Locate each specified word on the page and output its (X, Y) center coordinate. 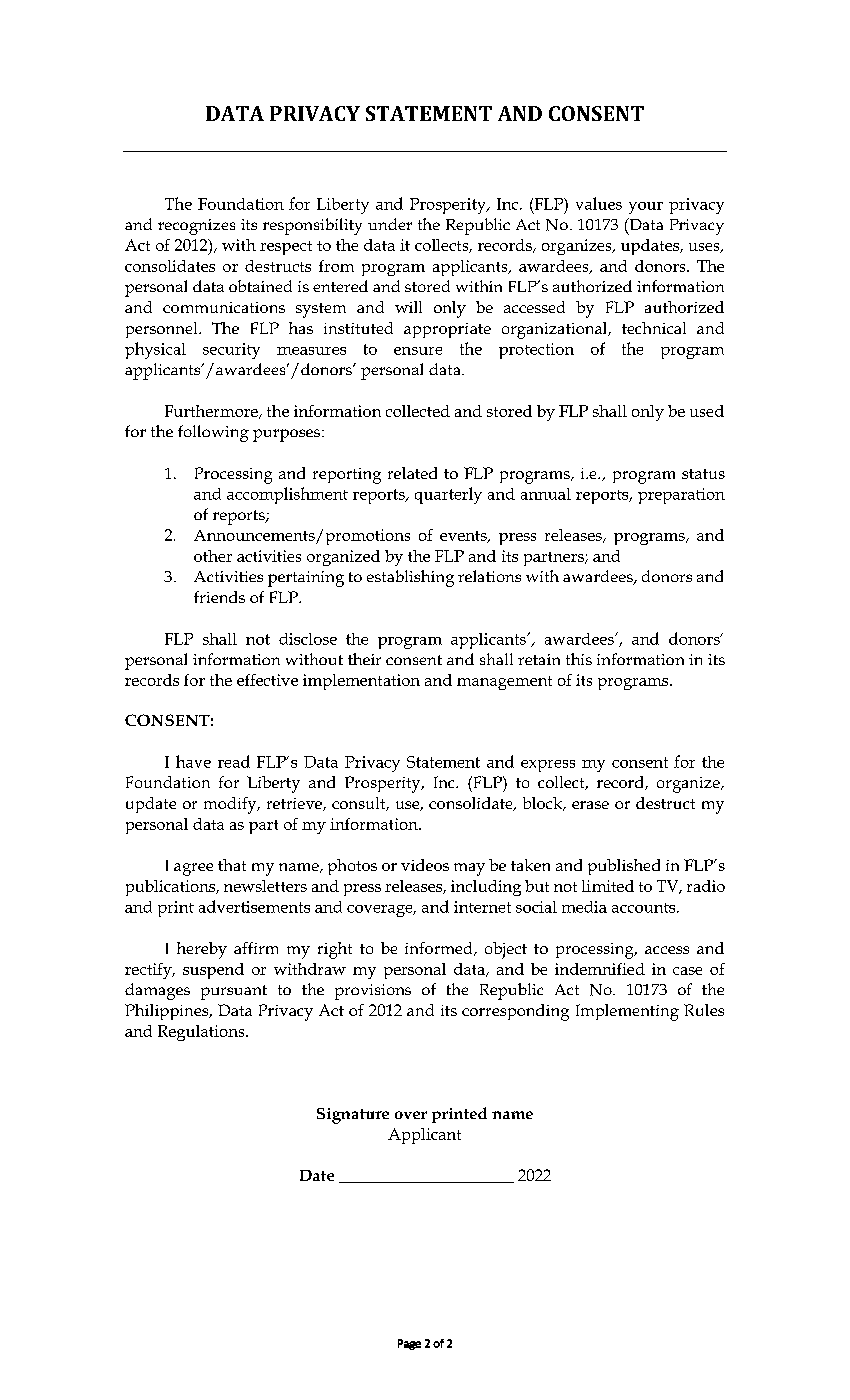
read (234, 761)
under (390, 224)
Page (409, 1344)
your (646, 208)
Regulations (202, 1033)
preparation (681, 496)
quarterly (448, 495)
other (213, 556)
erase (590, 805)
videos (425, 865)
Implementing (627, 1012)
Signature (353, 1116)
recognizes (196, 227)
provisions (373, 992)
